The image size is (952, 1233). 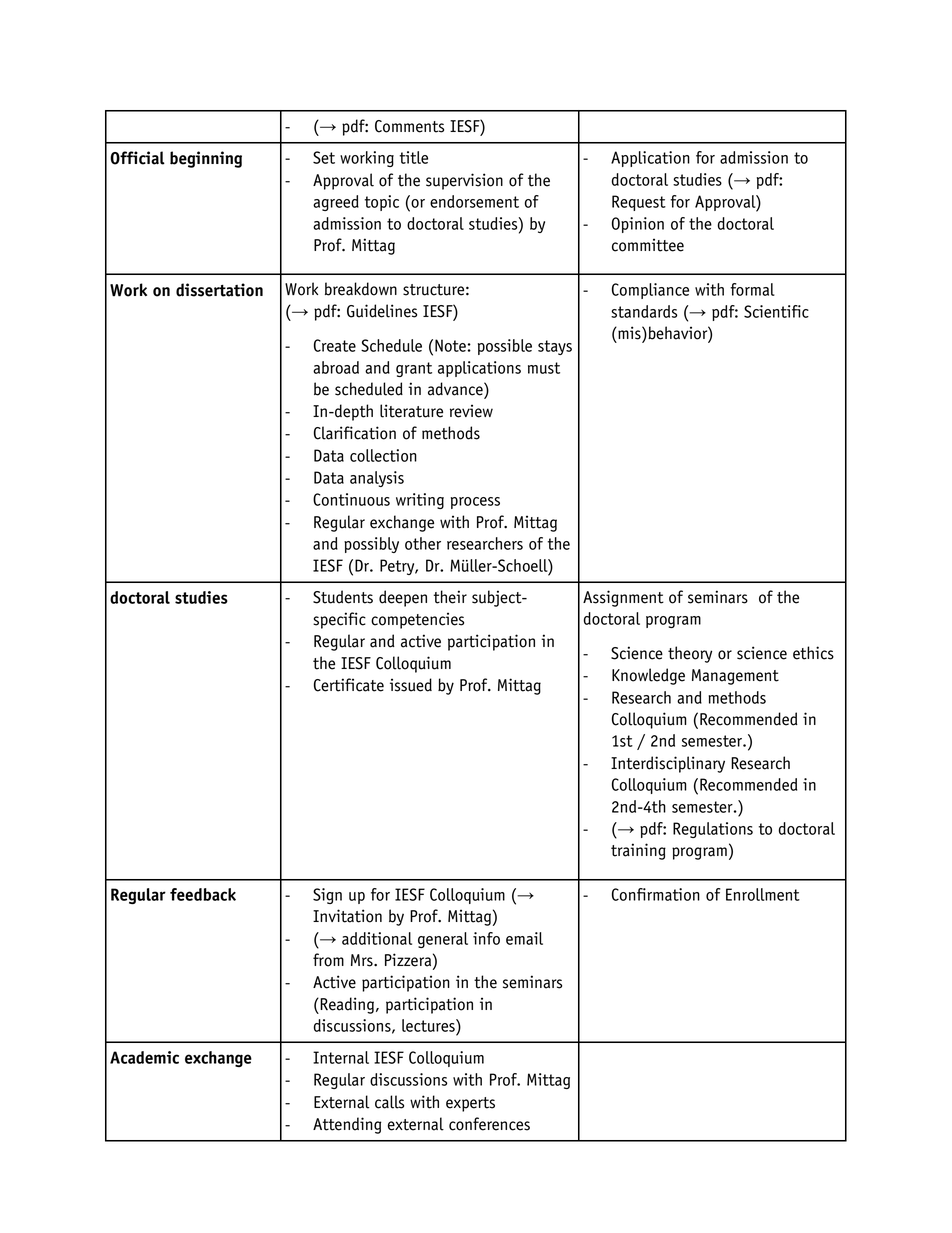 I want to click on Regulations, so click(x=713, y=830).
